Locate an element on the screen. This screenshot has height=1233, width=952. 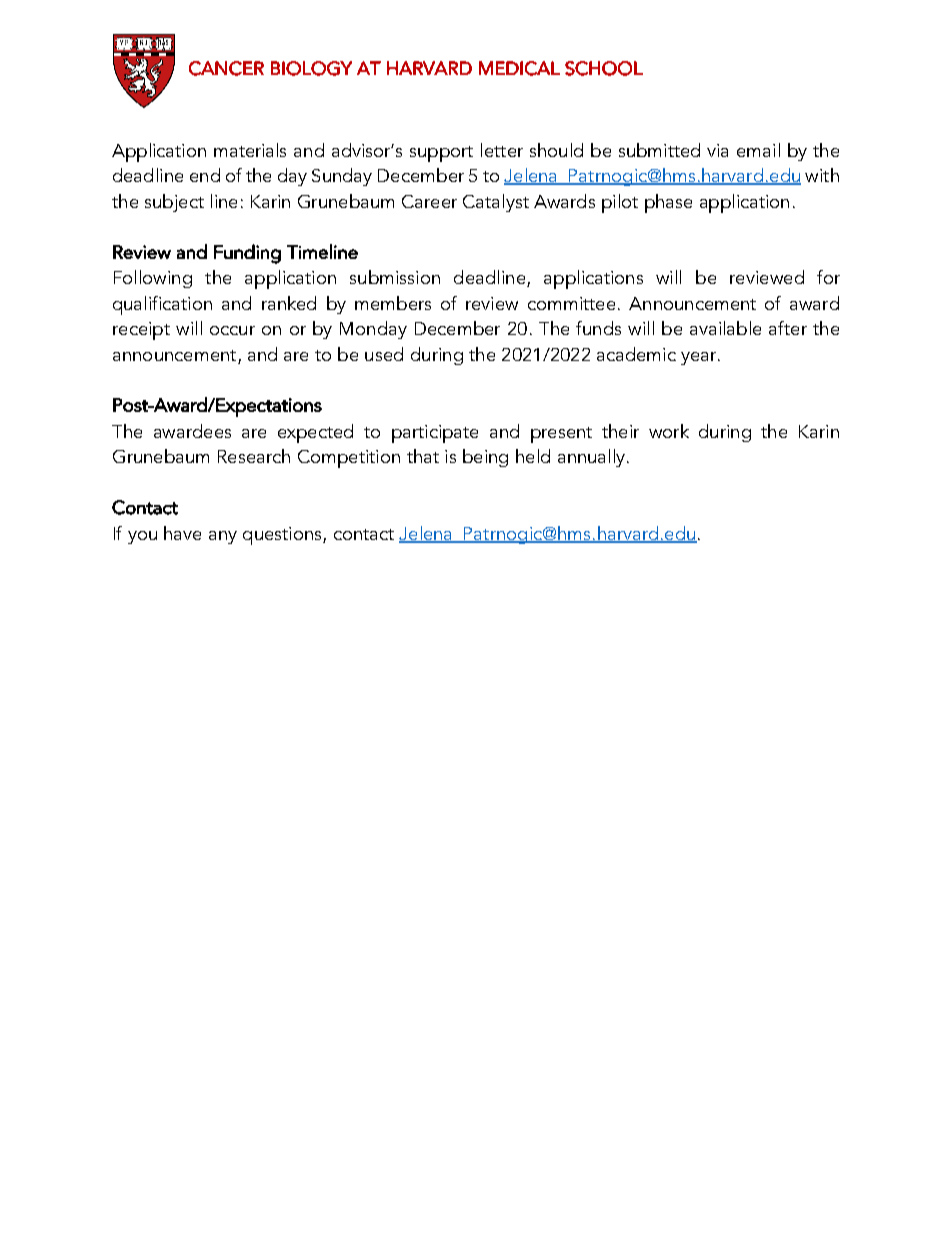
SCHOOL is located at coordinates (604, 68).
